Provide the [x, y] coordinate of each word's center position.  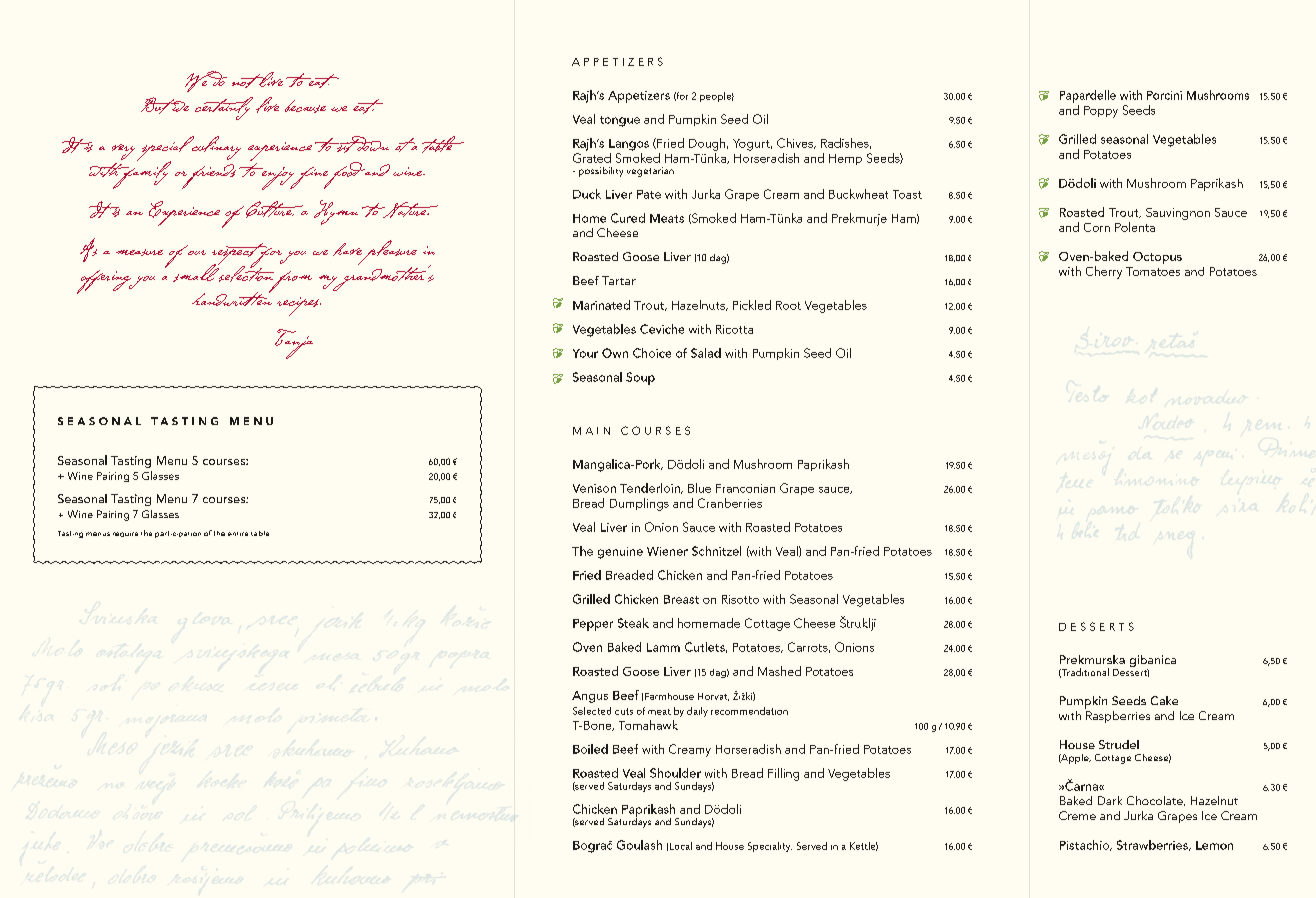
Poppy [1101, 112]
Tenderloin [651, 488]
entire [238, 534]
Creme [1077, 815]
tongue [620, 121]
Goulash [639, 845]
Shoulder [675, 773]
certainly [224, 108]
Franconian [745, 488]
